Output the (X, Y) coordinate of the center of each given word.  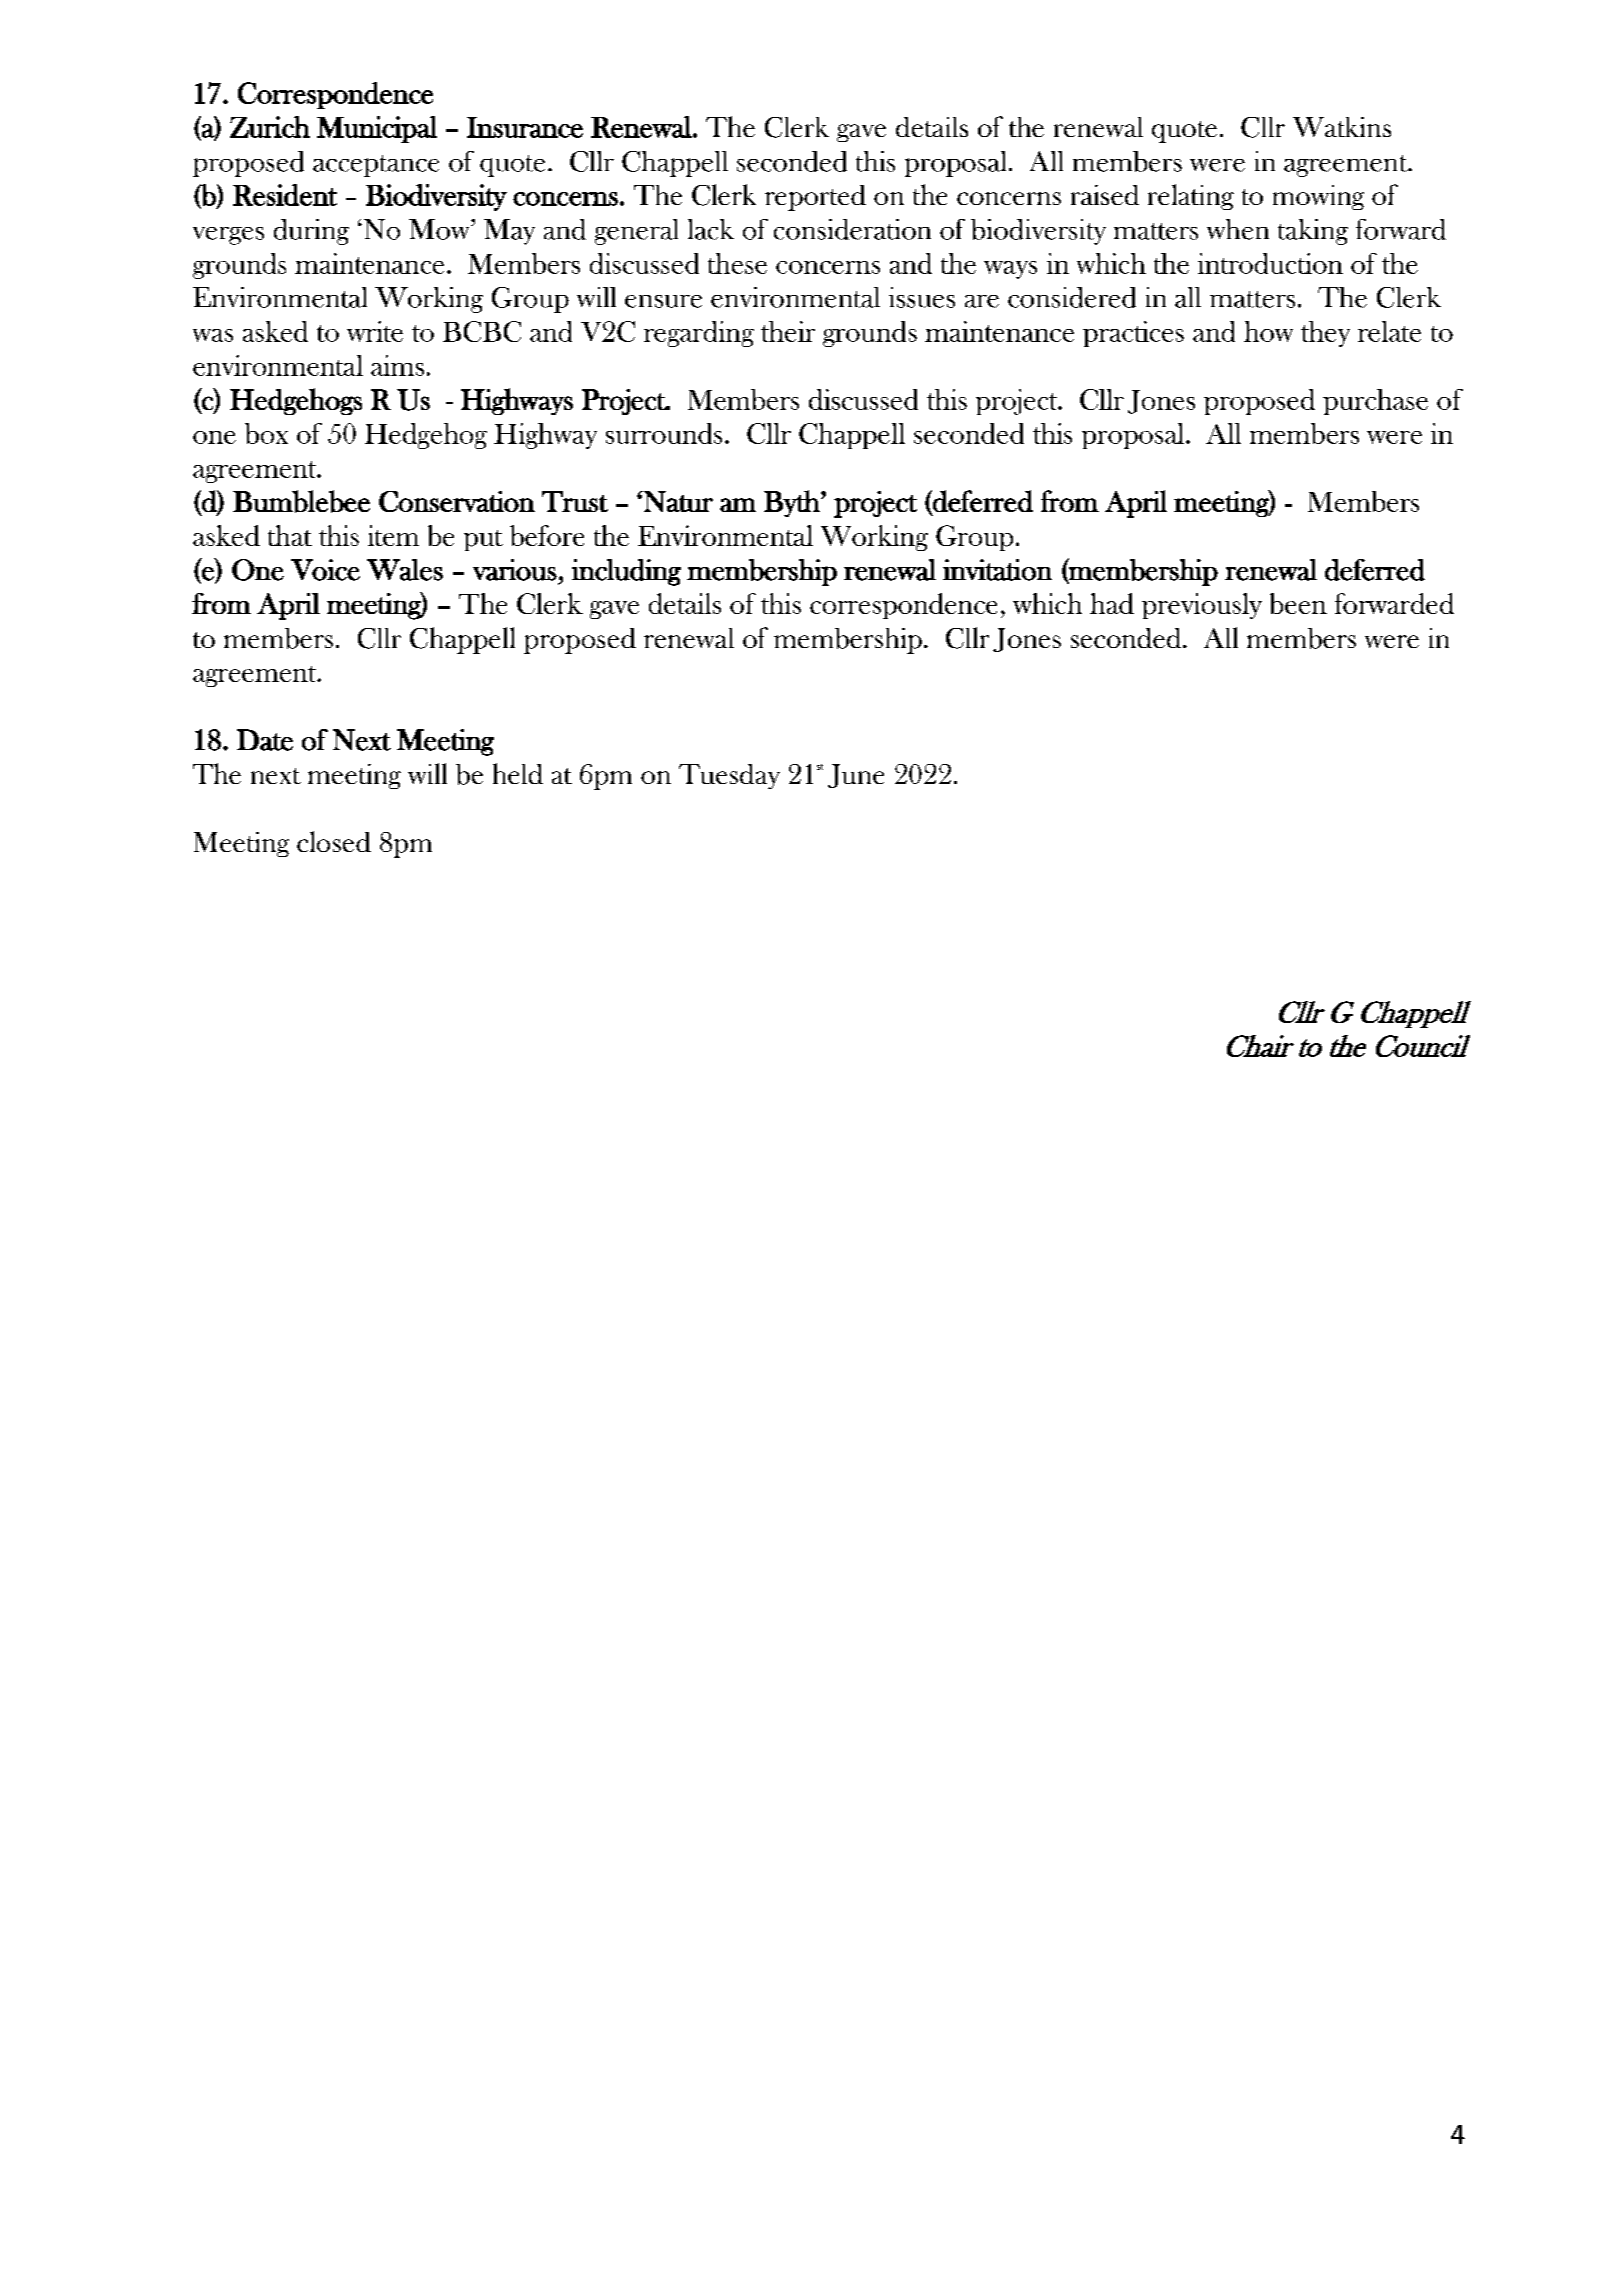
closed (334, 841)
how (1268, 331)
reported (815, 198)
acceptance (376, 166)
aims (397, 365)
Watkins (1342, 127)
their (788, 331)
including (626, 572)
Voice (325, 570)
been (1298, 603)
